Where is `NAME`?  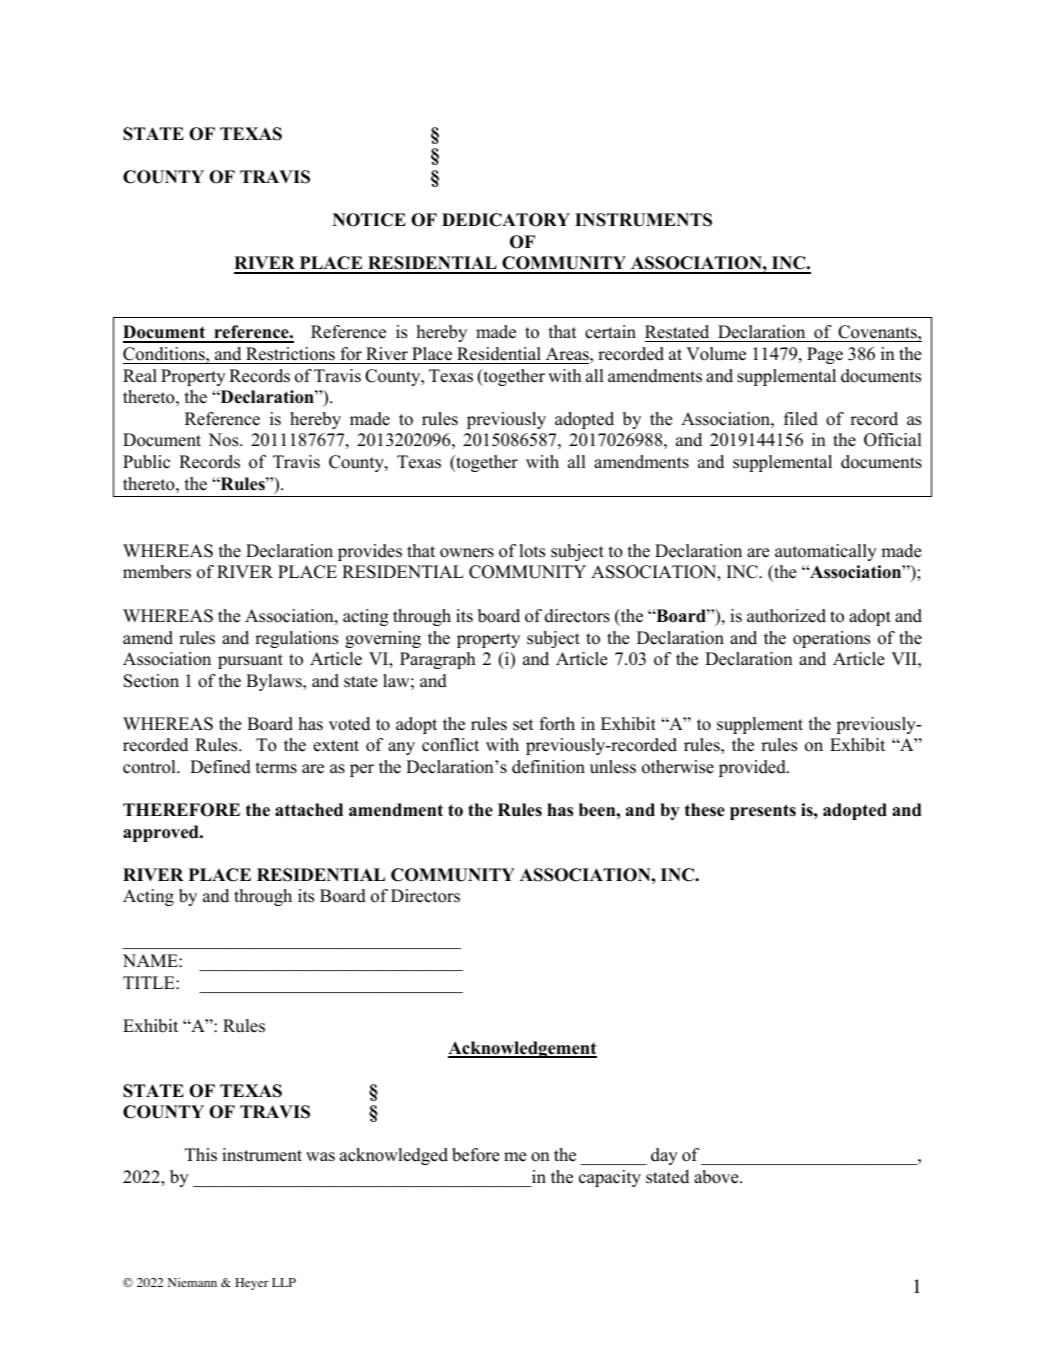 NAME is located at coordinates (151, 960).
